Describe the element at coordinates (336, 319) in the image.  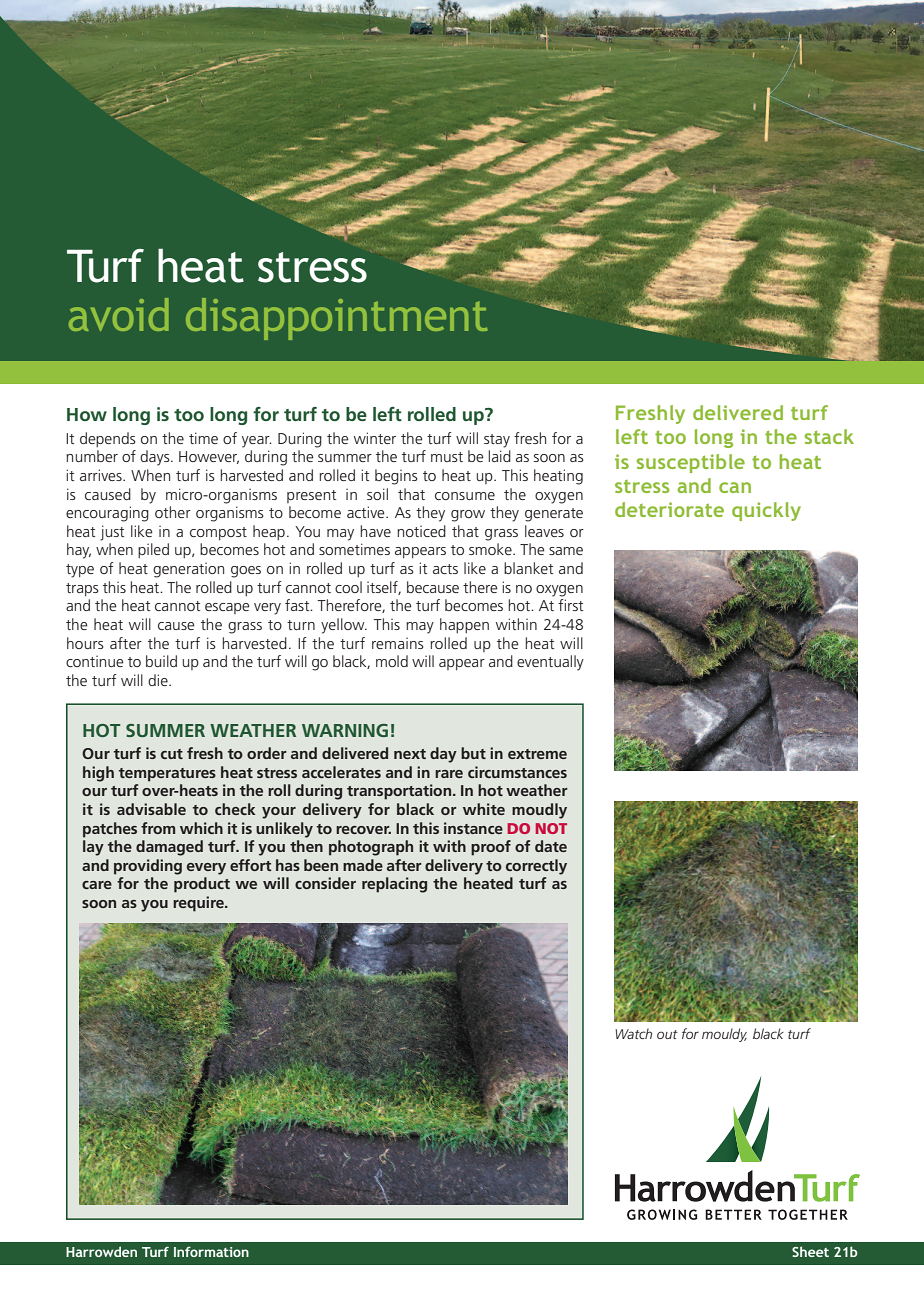
I see `disappointment` at that location.
